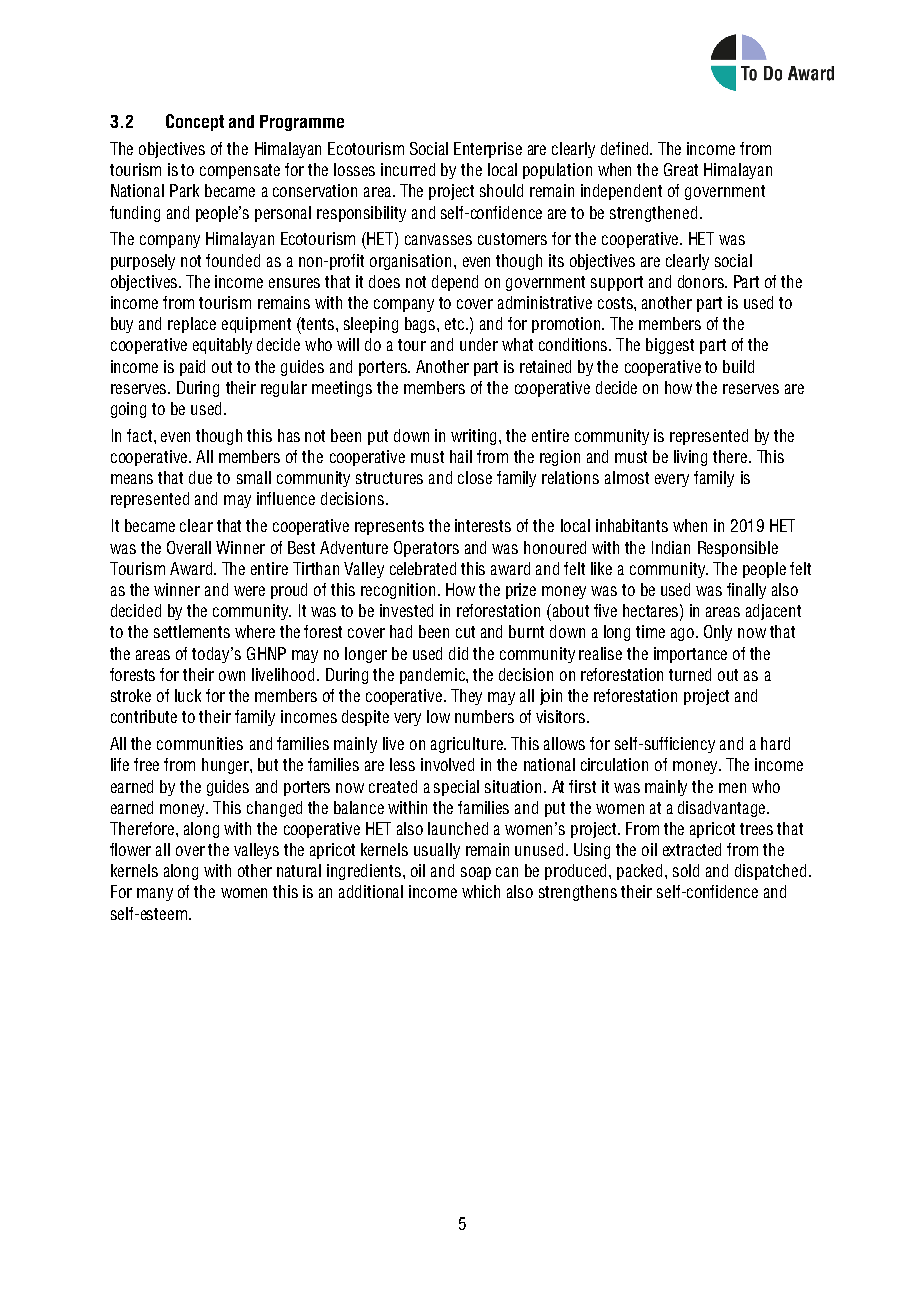 The width and height of the screenshot is (924, 1309). I want to click on under, so click(479, 344).
